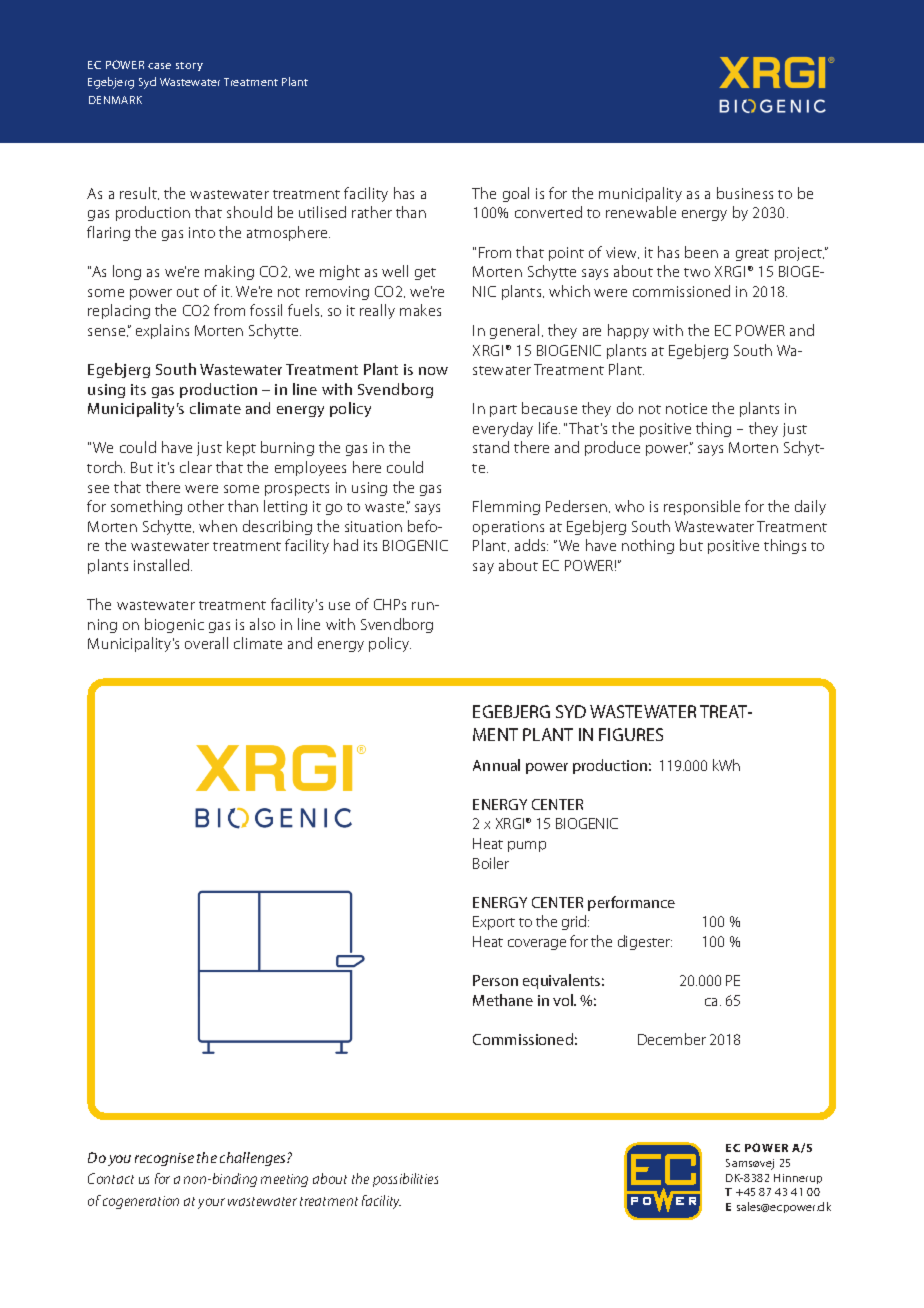 Image resolution: width=924 pixels, height=1308 pixels. Describe the element at coordinates (405, 1180) in the document. I see `possibilities` at that location.
